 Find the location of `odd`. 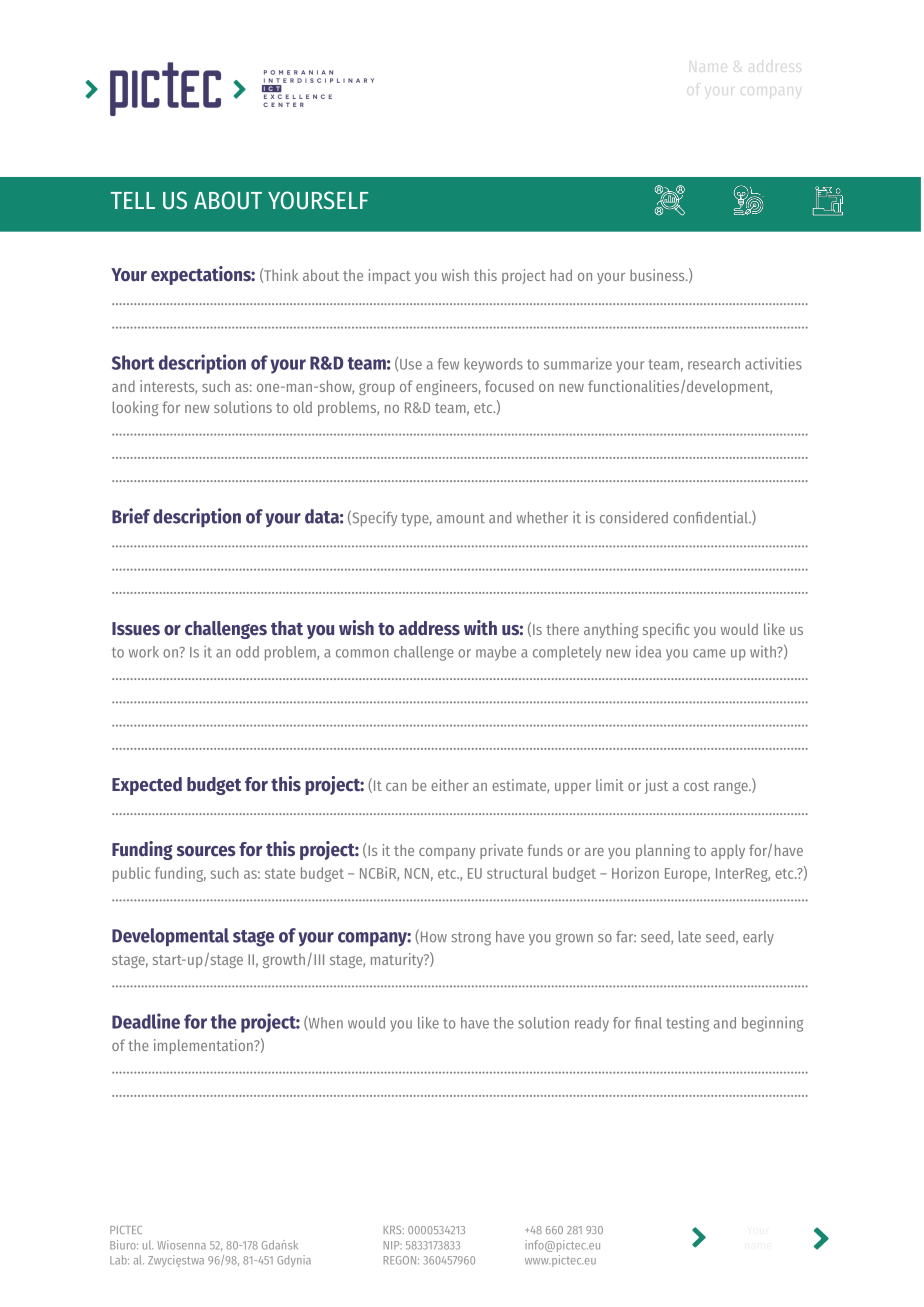

odd is located at coordinates (247, 652).
